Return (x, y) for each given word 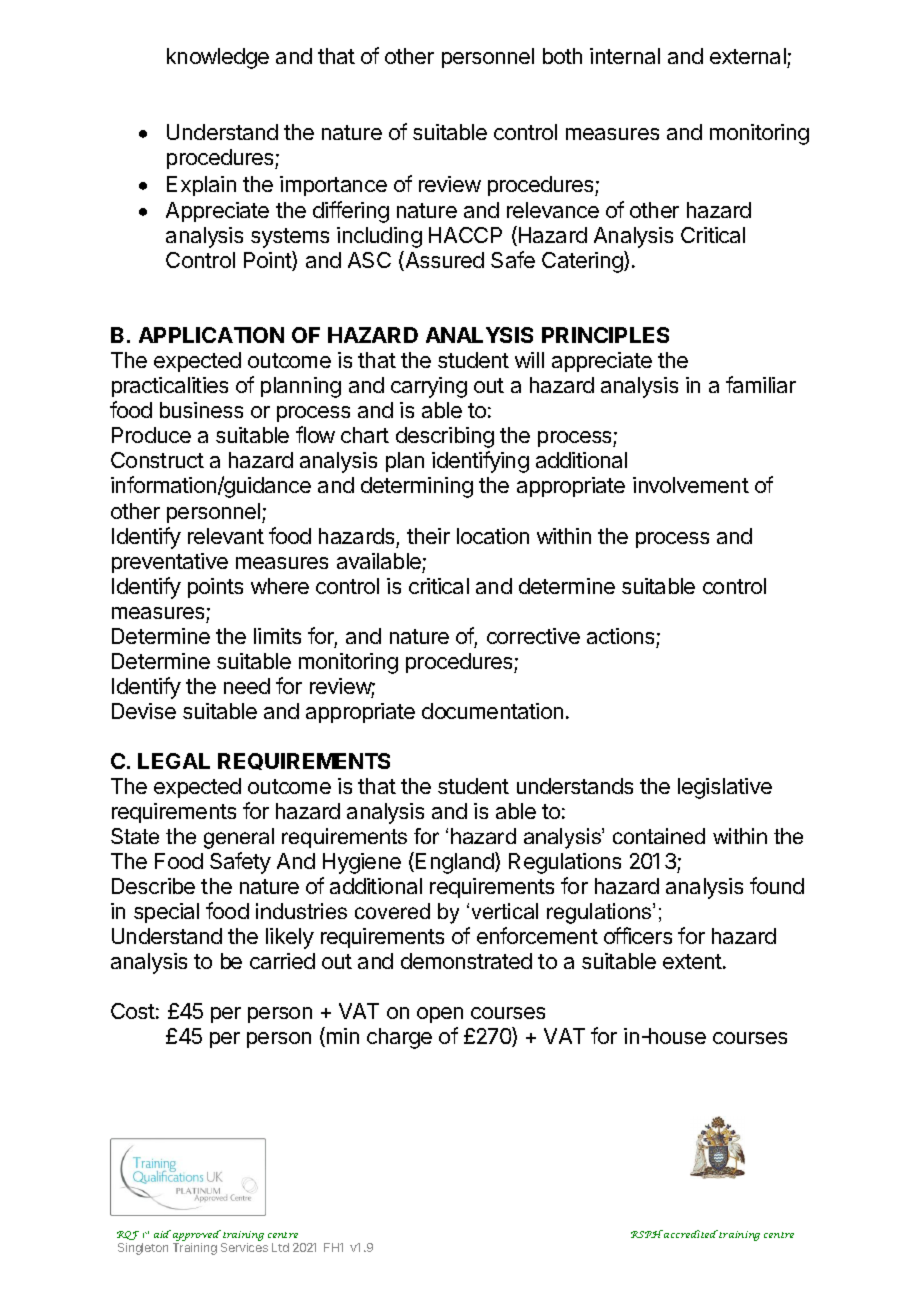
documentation (492, 711)
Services (244, 1247)
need (247, 686)
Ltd (280, 1247)
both (562, 56)
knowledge (218, 58)
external (748, 56)
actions (620, 636)
